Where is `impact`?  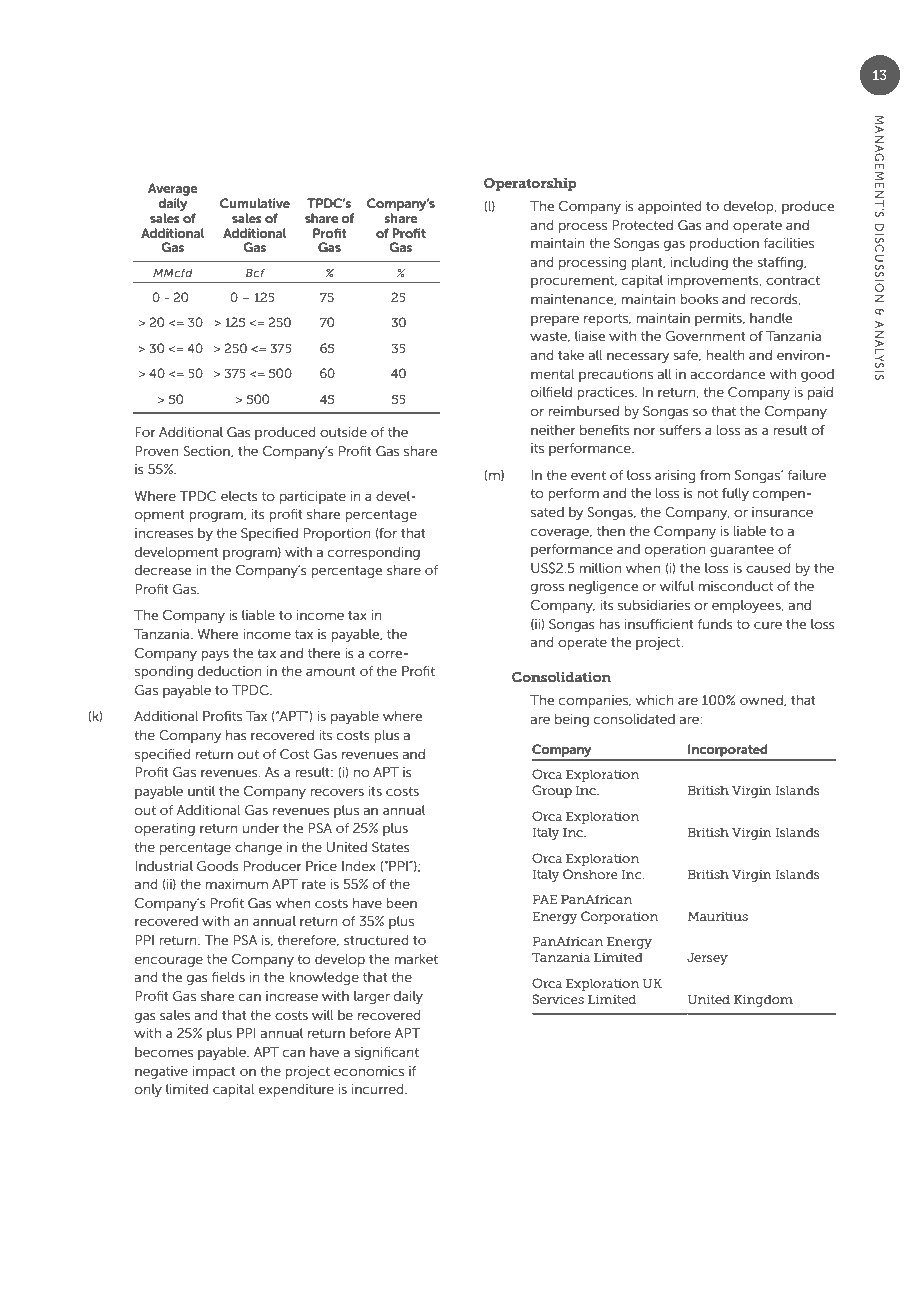
impact is located at coordinates (214, 1072).
